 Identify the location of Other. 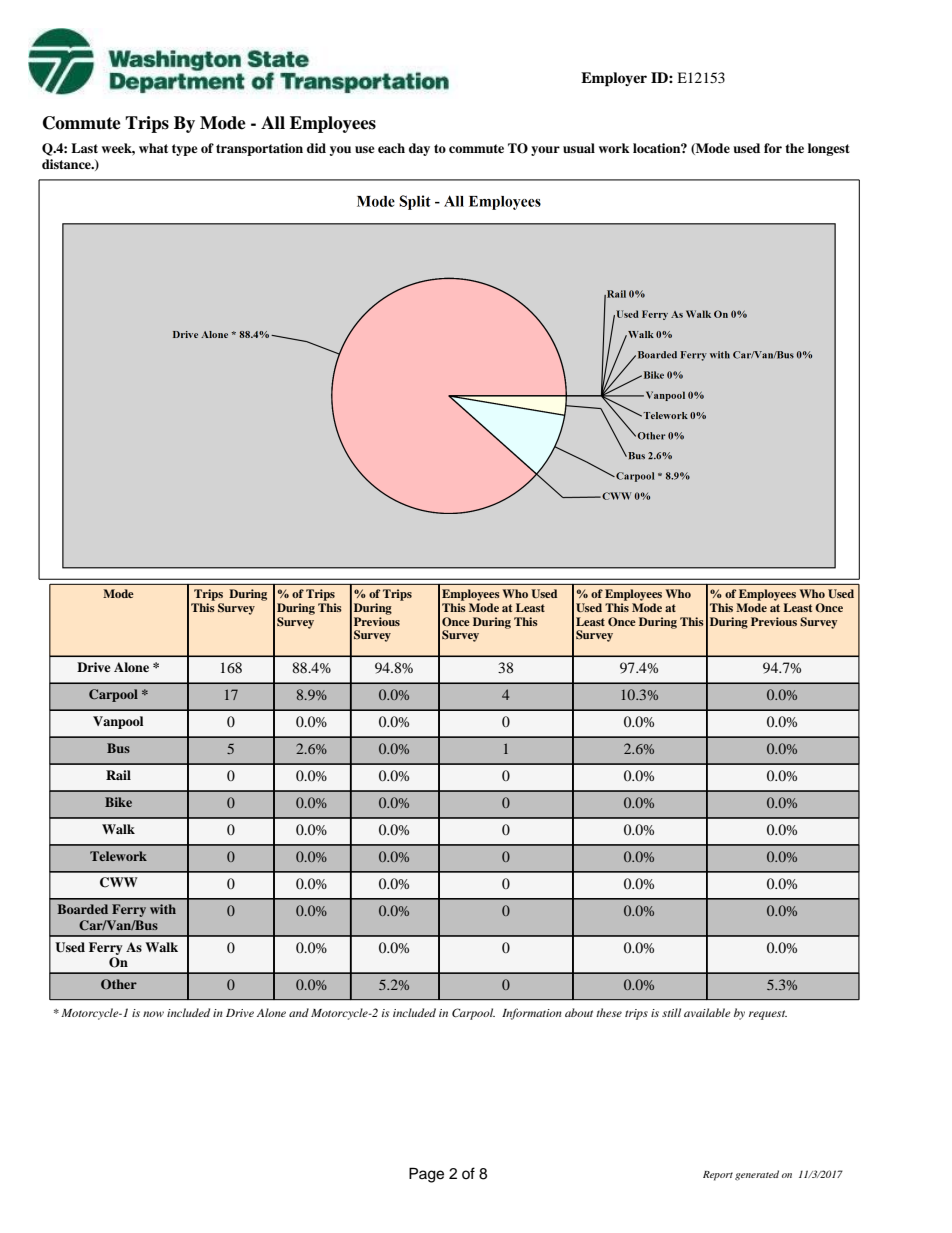
(119, 984).
